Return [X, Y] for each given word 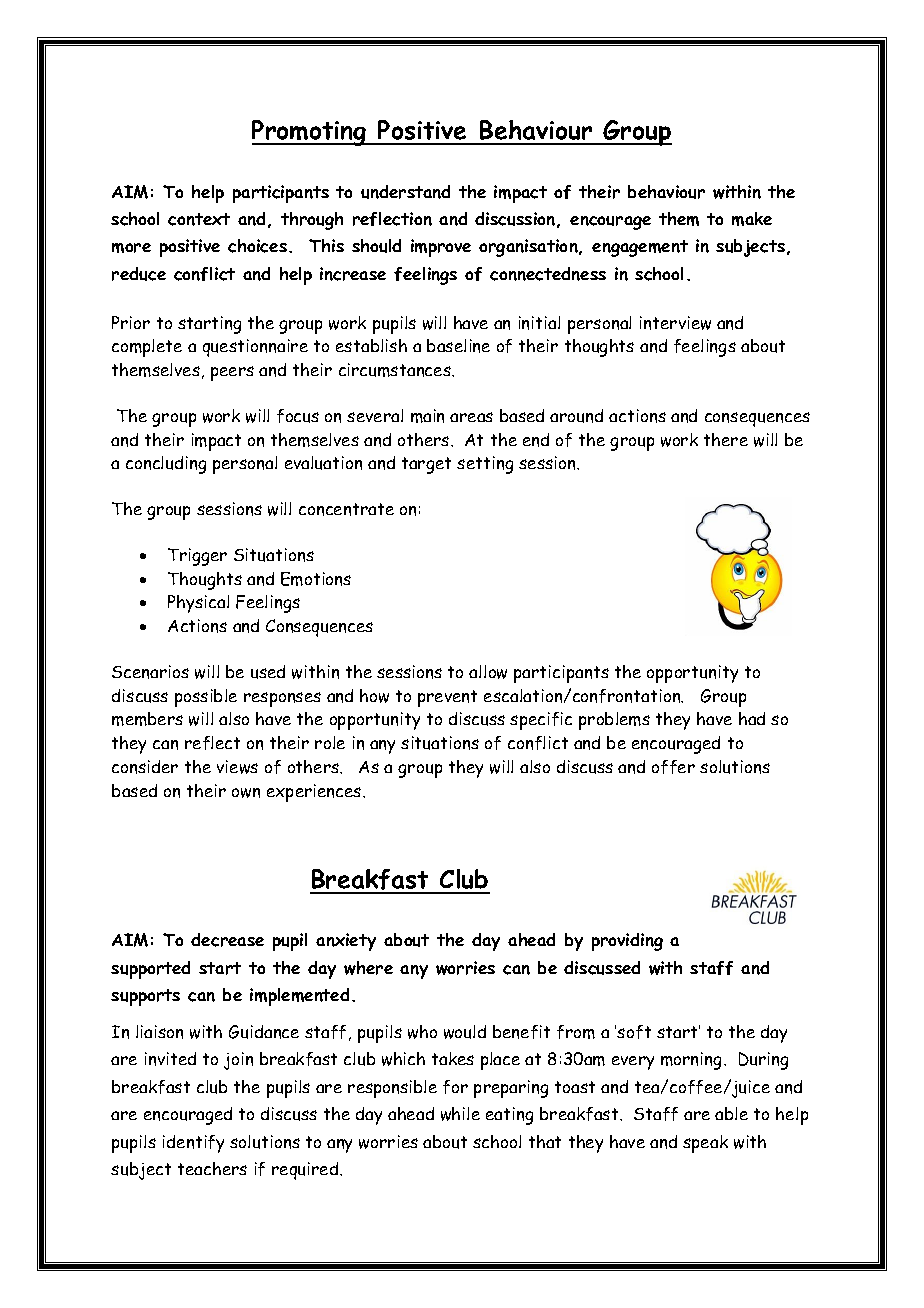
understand [405, 192]
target [426, 465]
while [460, 1114]
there [726, 439]
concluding [166, 465]
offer [673, 767]
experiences [315, 793]
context [199, 219]
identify [193, 1144]
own [246, 793]
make [752, 219]
